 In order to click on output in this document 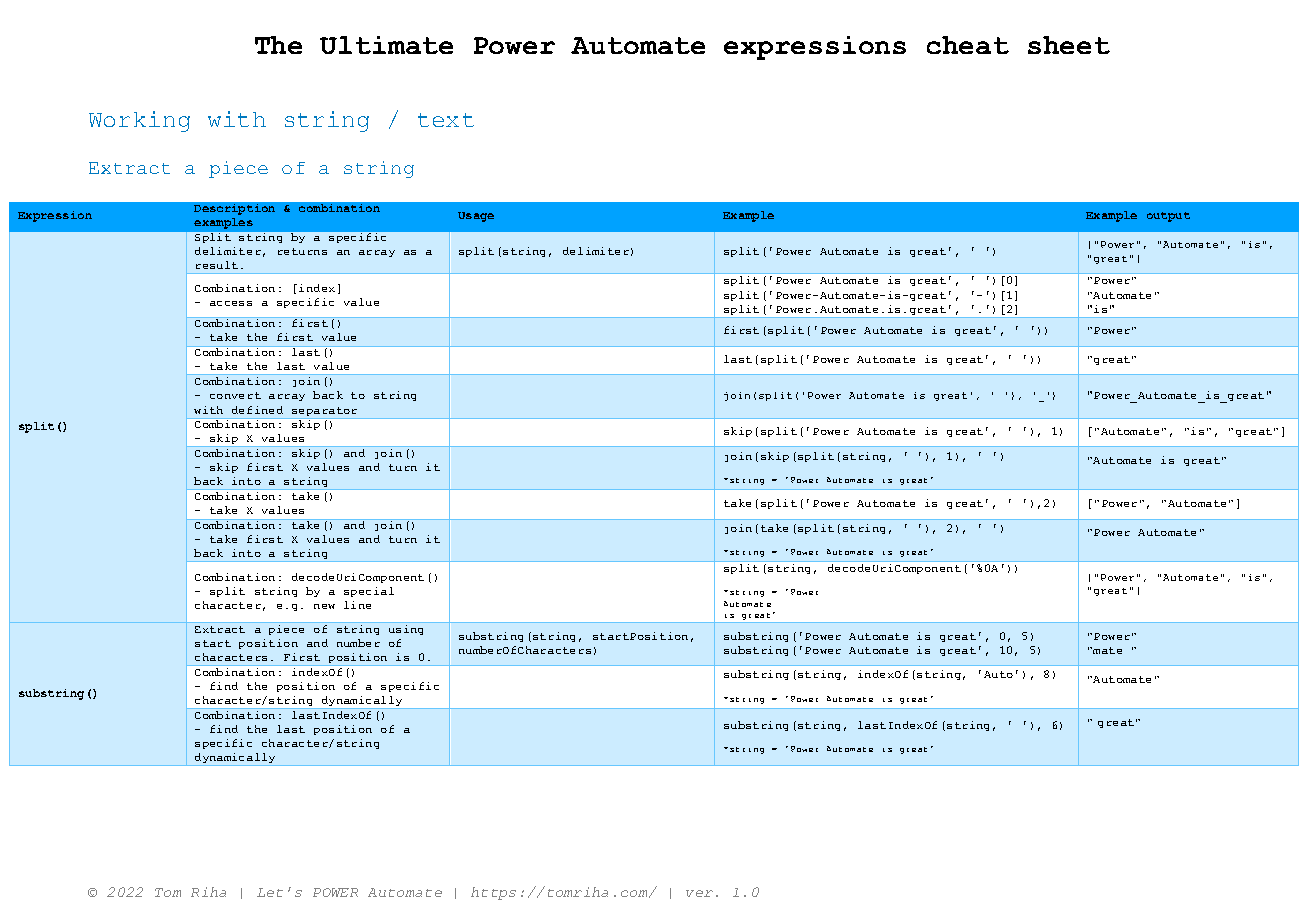, I will do `click(1168, 217)`.
